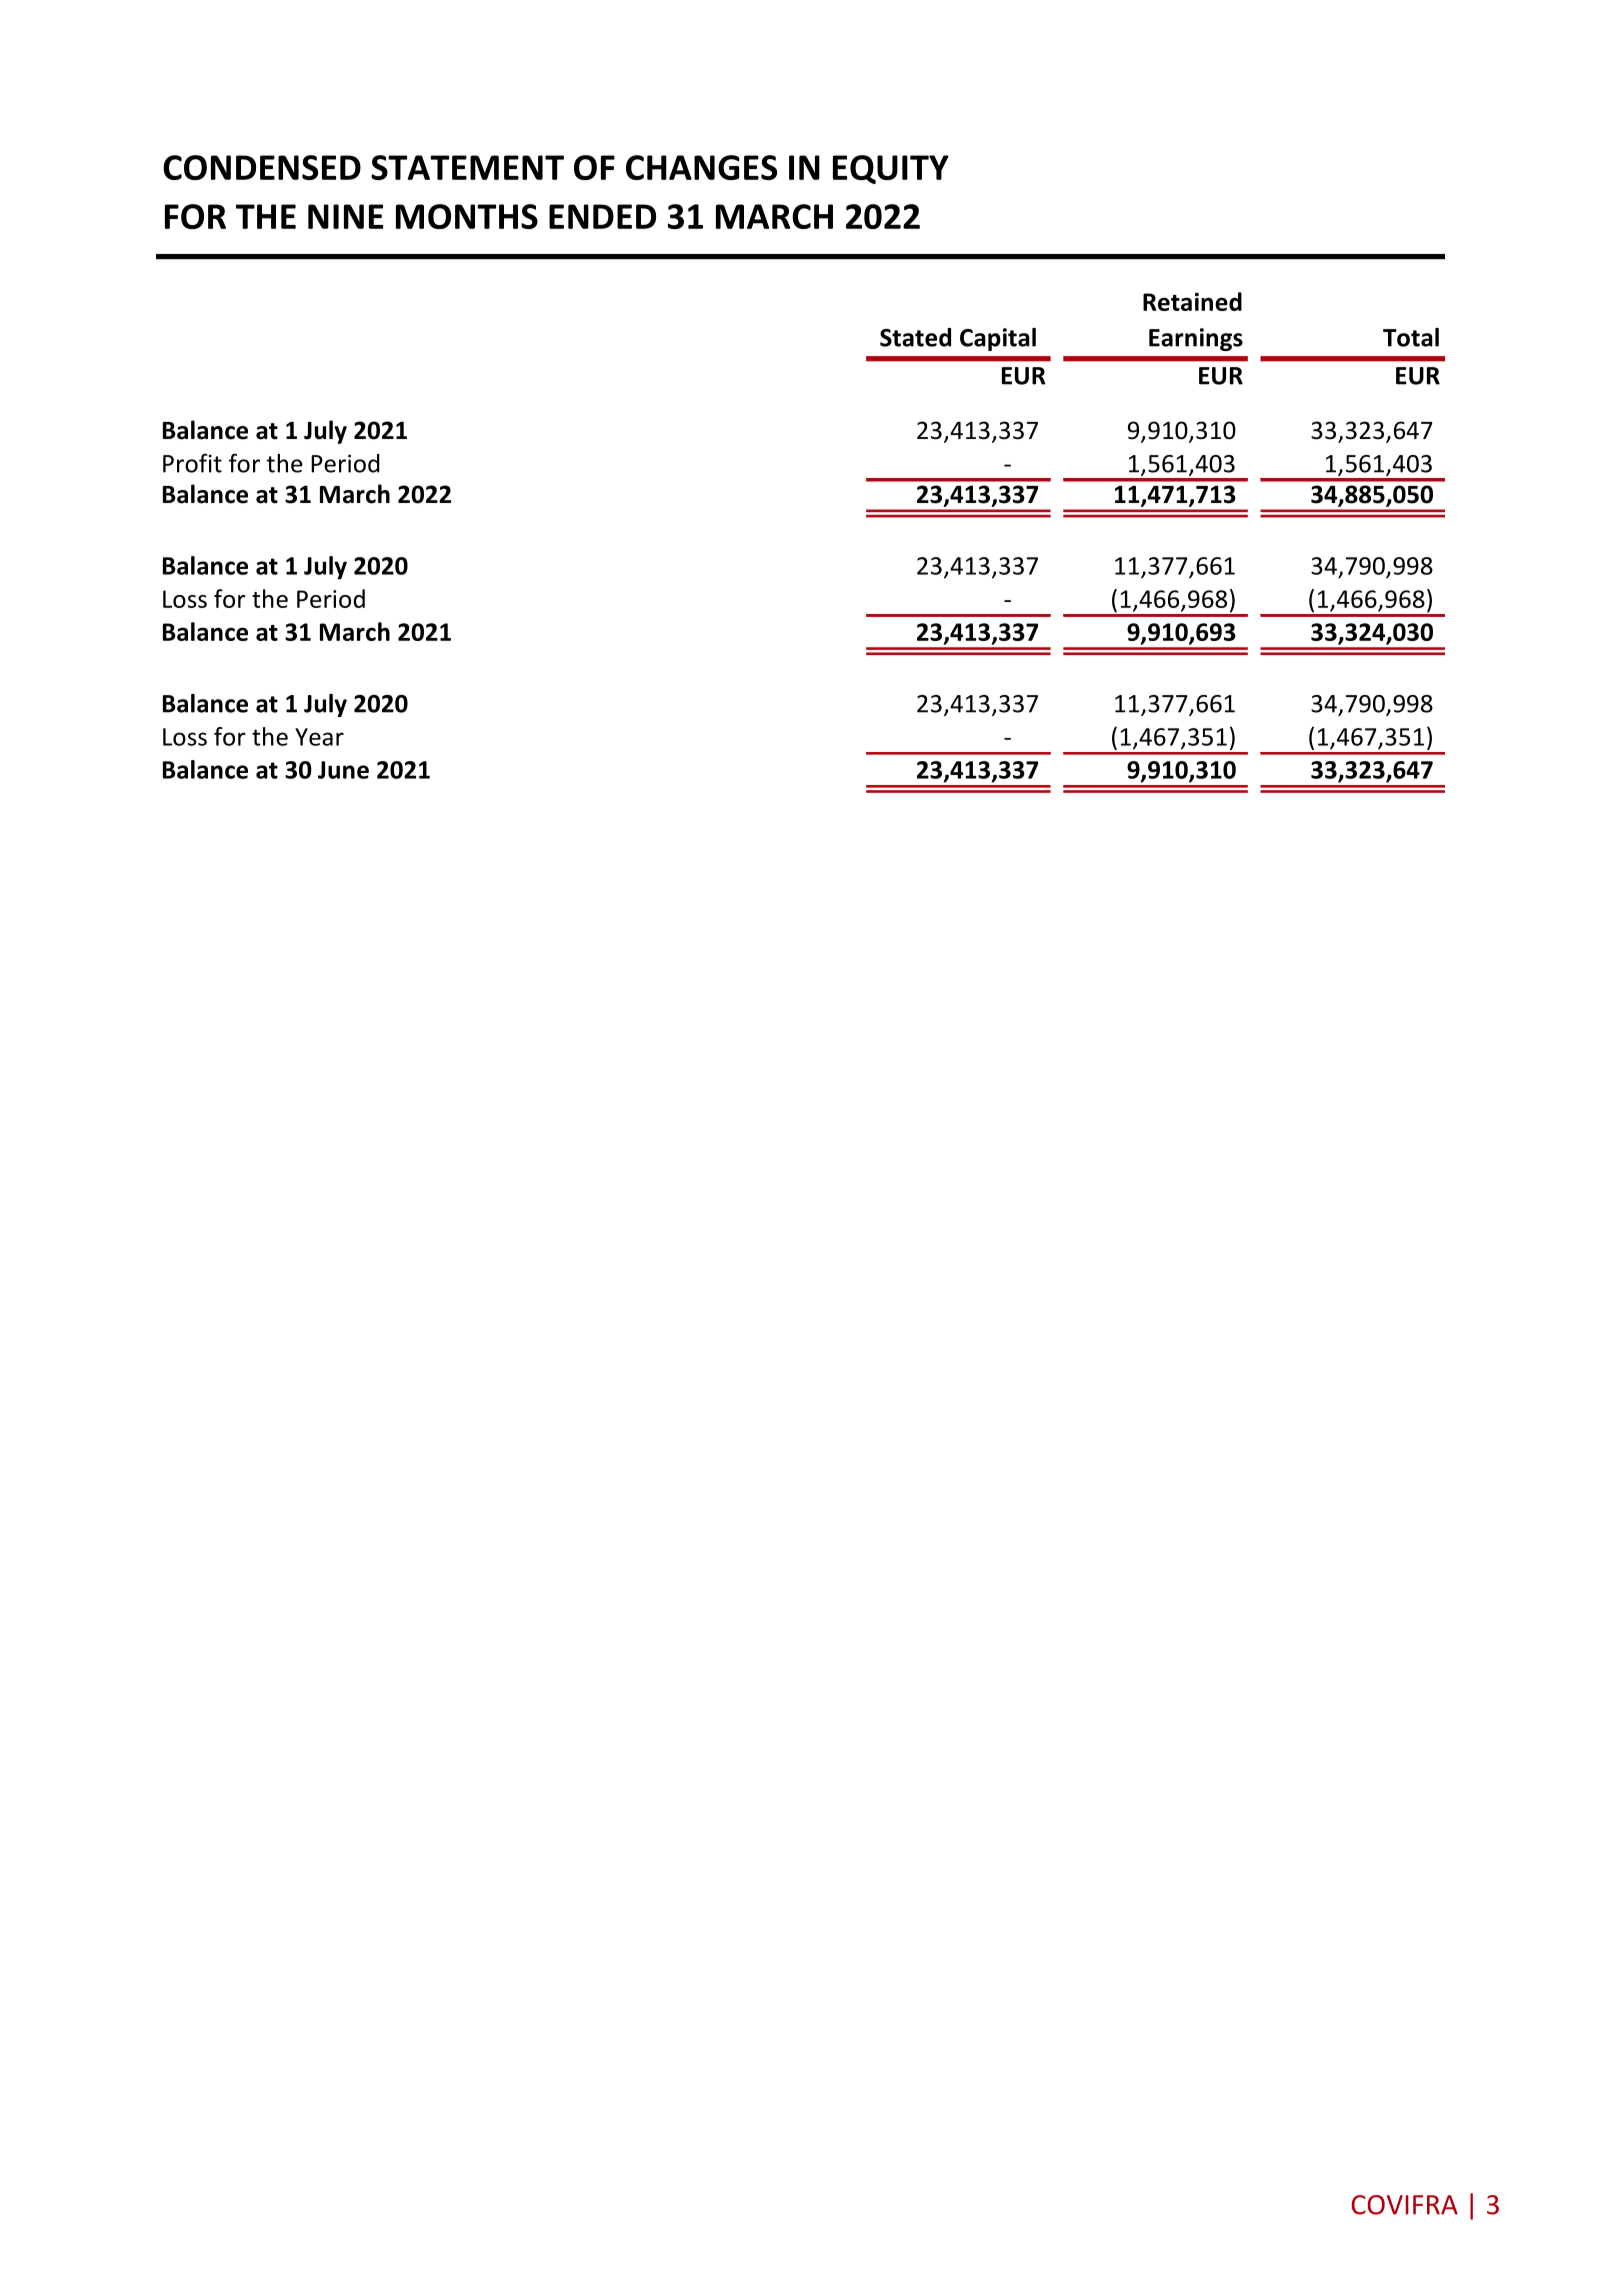  Describe the element at coordinates (1196, 339) in the screenshot. I see `Earnings` at that location.
